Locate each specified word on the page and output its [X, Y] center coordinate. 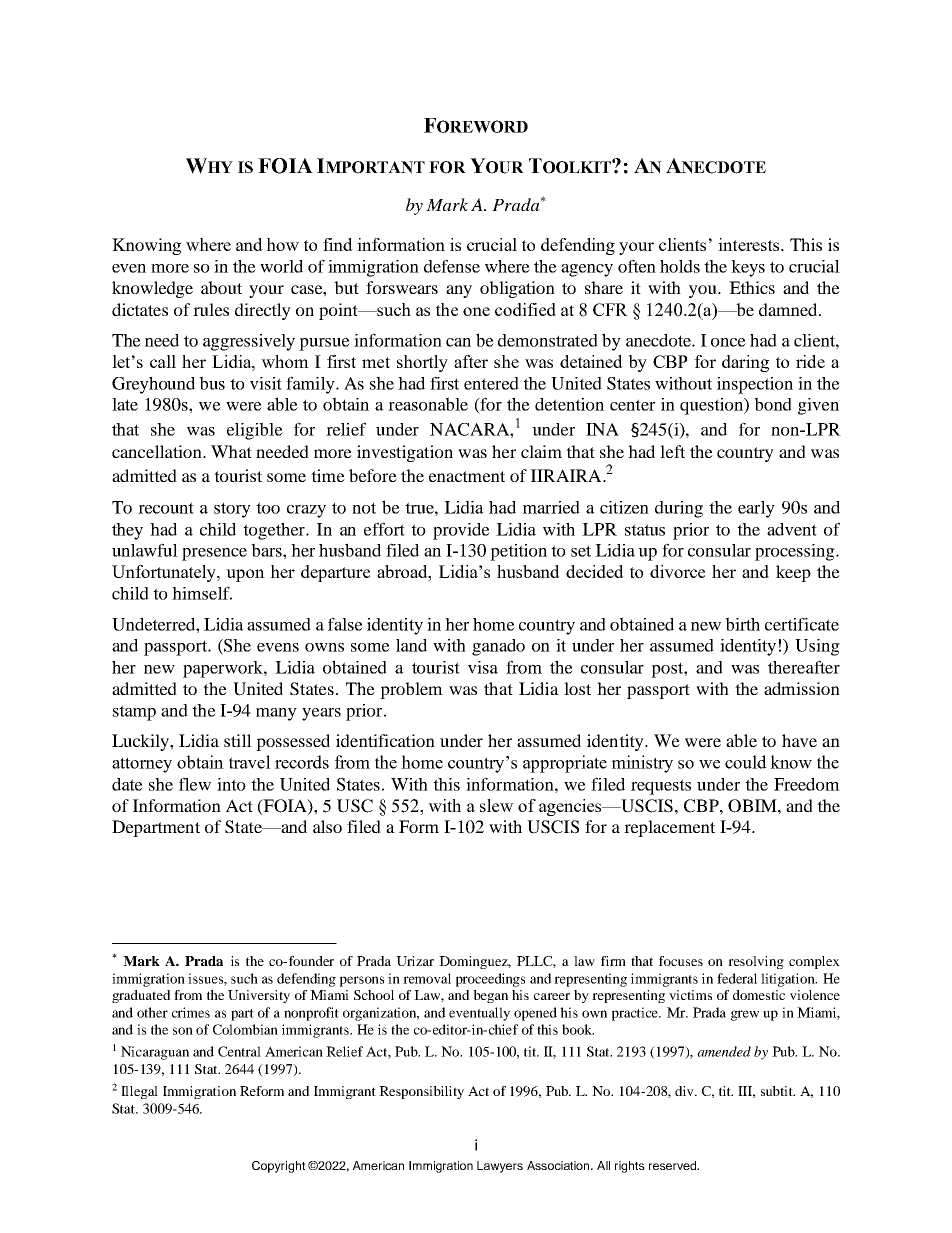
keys [748, 268]
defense [452, 266]
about [221, 287]
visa [483, 667]
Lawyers [500, 1167]
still [238, 740]
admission [802, 688]
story [232, 510]
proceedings [490, 980]
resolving [756, 962]
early [756, 509]
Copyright [278, 1167]
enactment [467, 476]
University [259, 996]
